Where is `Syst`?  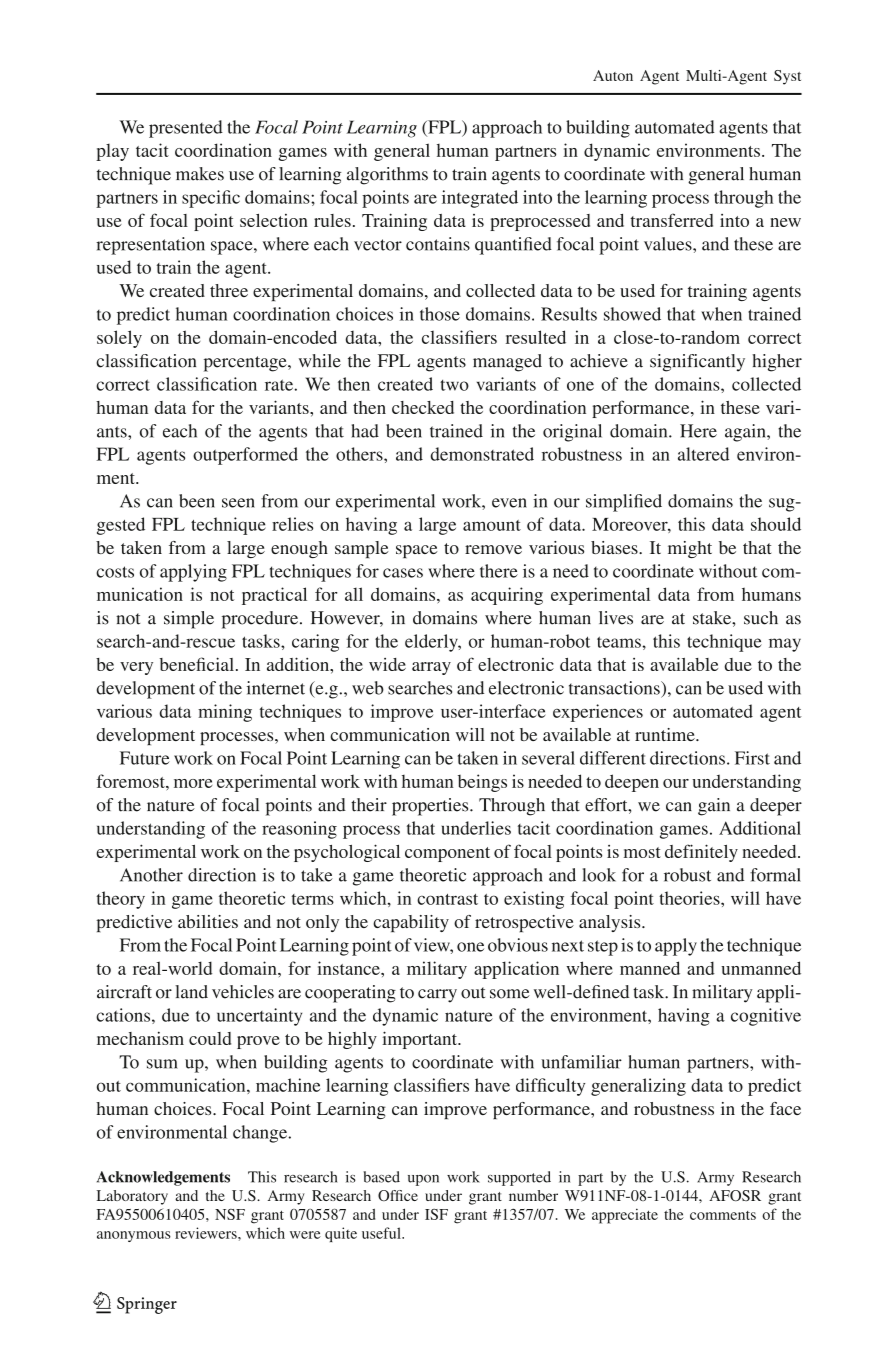
Syst is located at coordinates (787, 77).
